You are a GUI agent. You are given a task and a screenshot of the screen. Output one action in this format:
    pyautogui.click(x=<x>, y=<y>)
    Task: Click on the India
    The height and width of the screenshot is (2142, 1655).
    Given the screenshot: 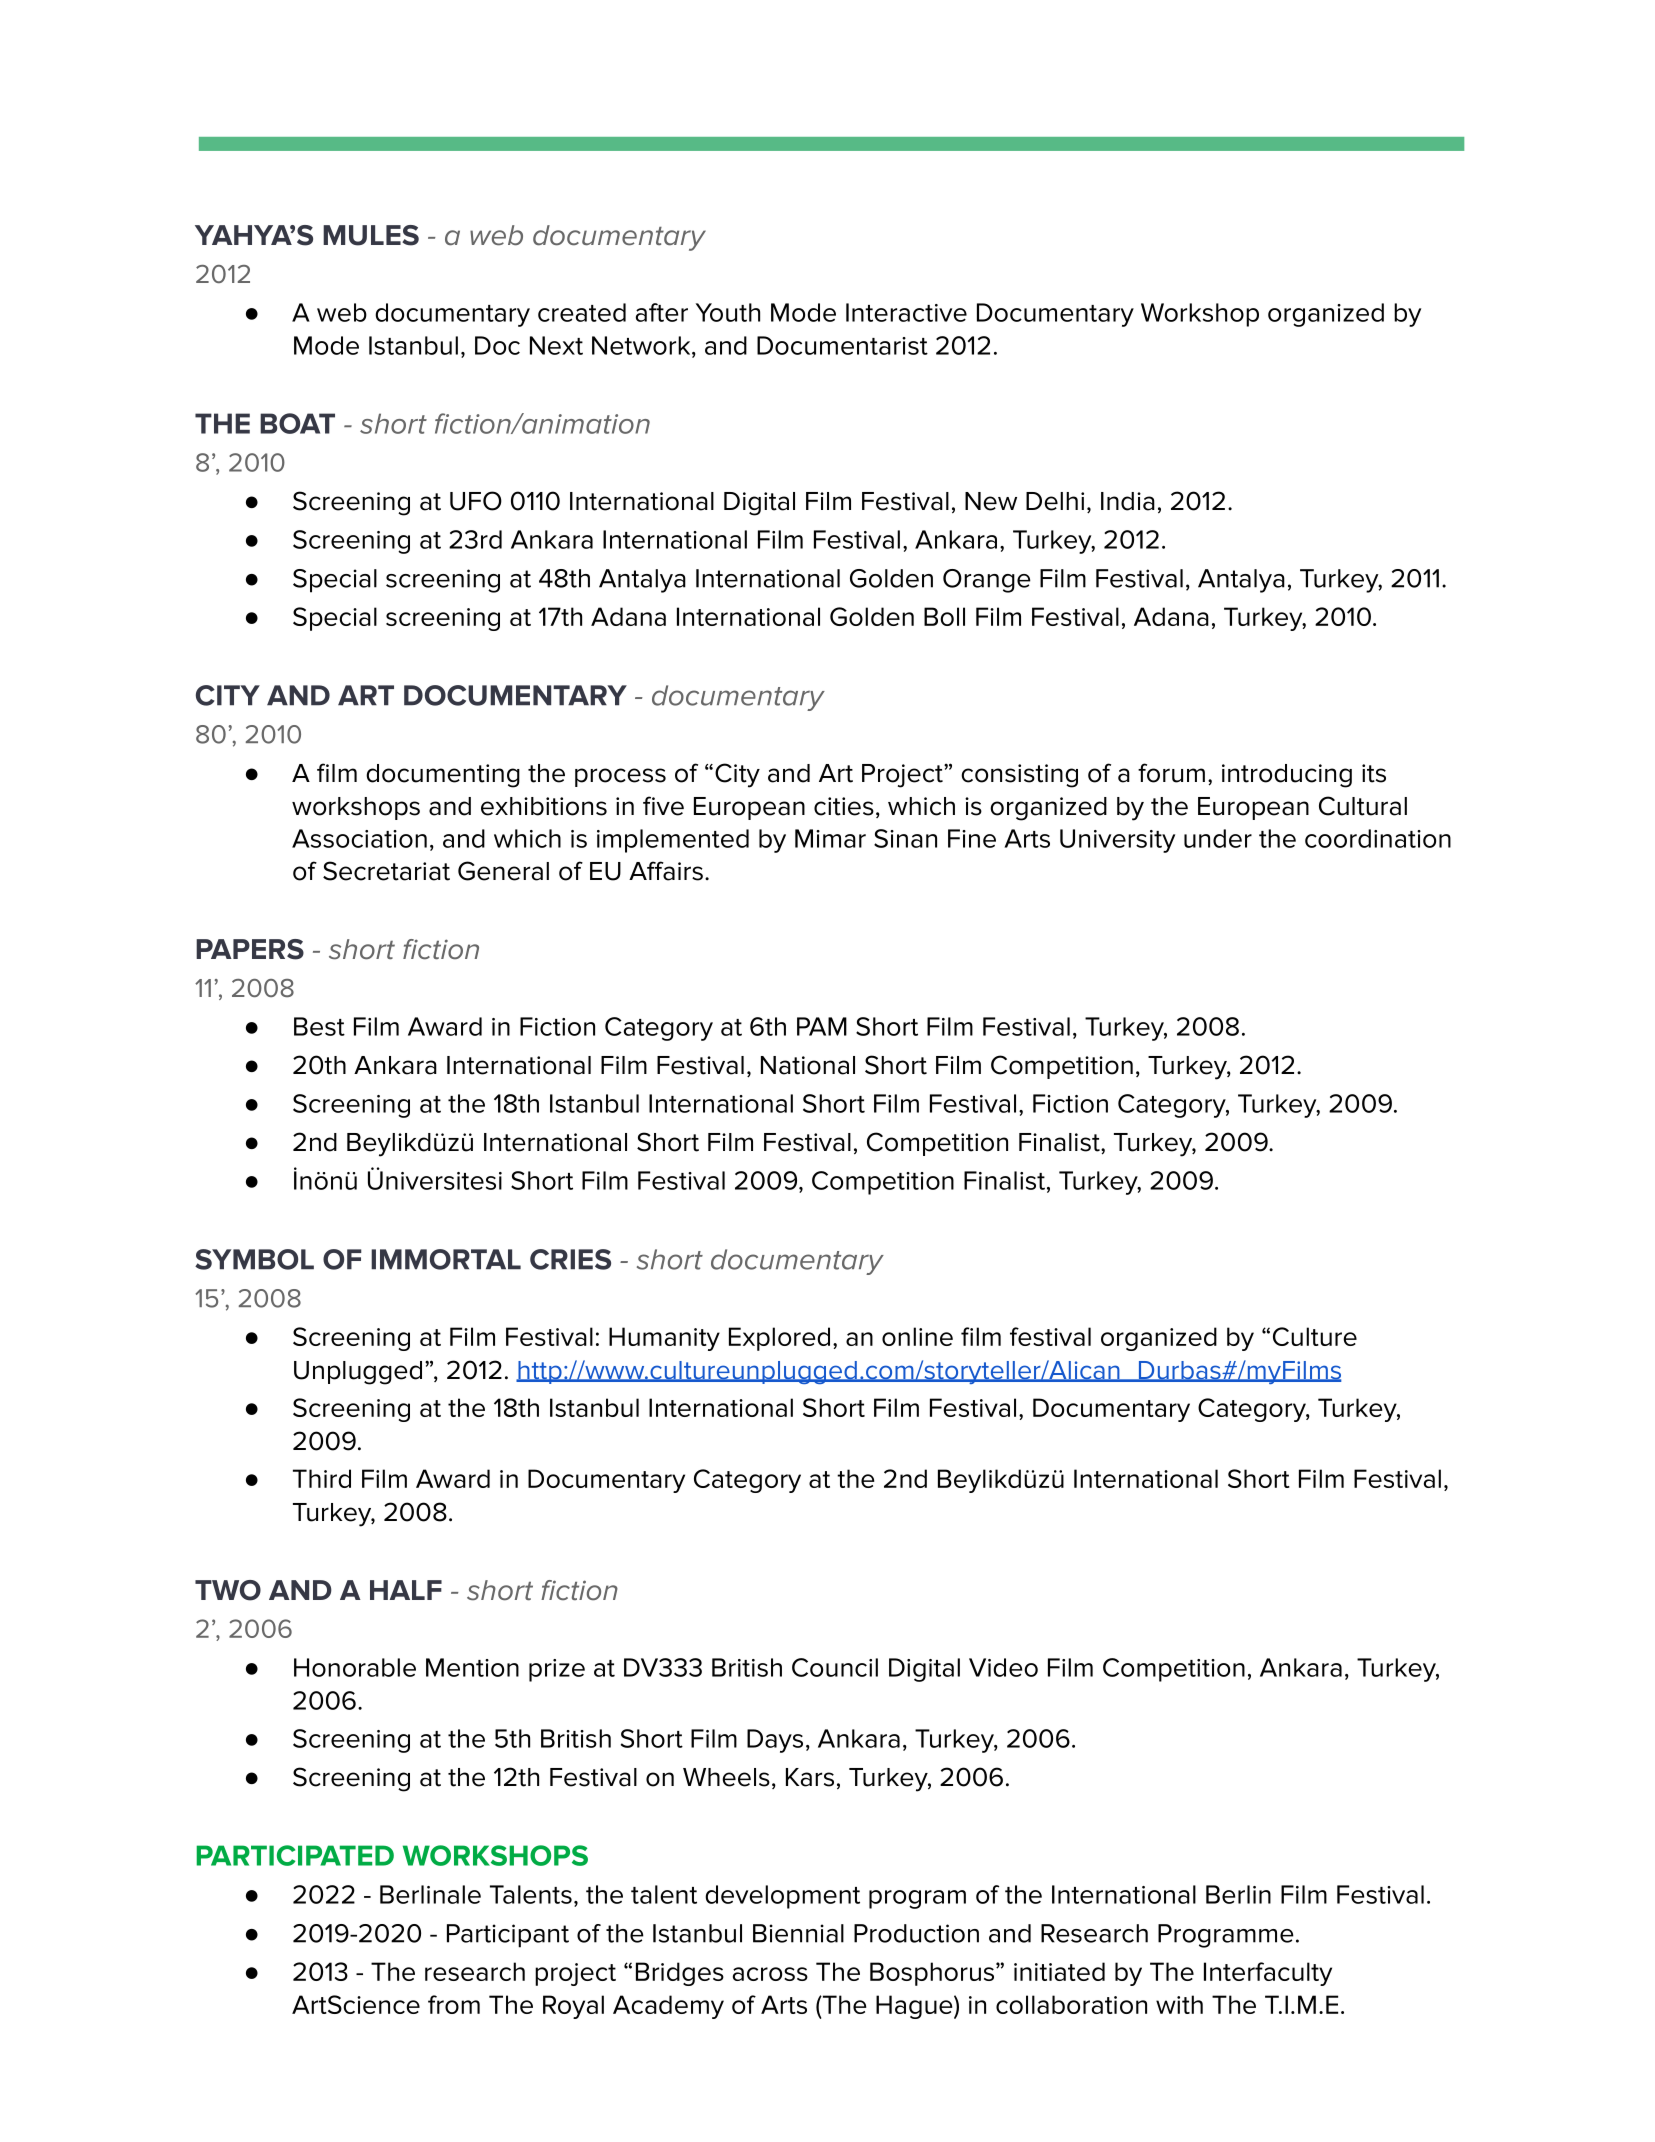 What is the action you would take?
    pyautogui.click(x=1128, y=501)
